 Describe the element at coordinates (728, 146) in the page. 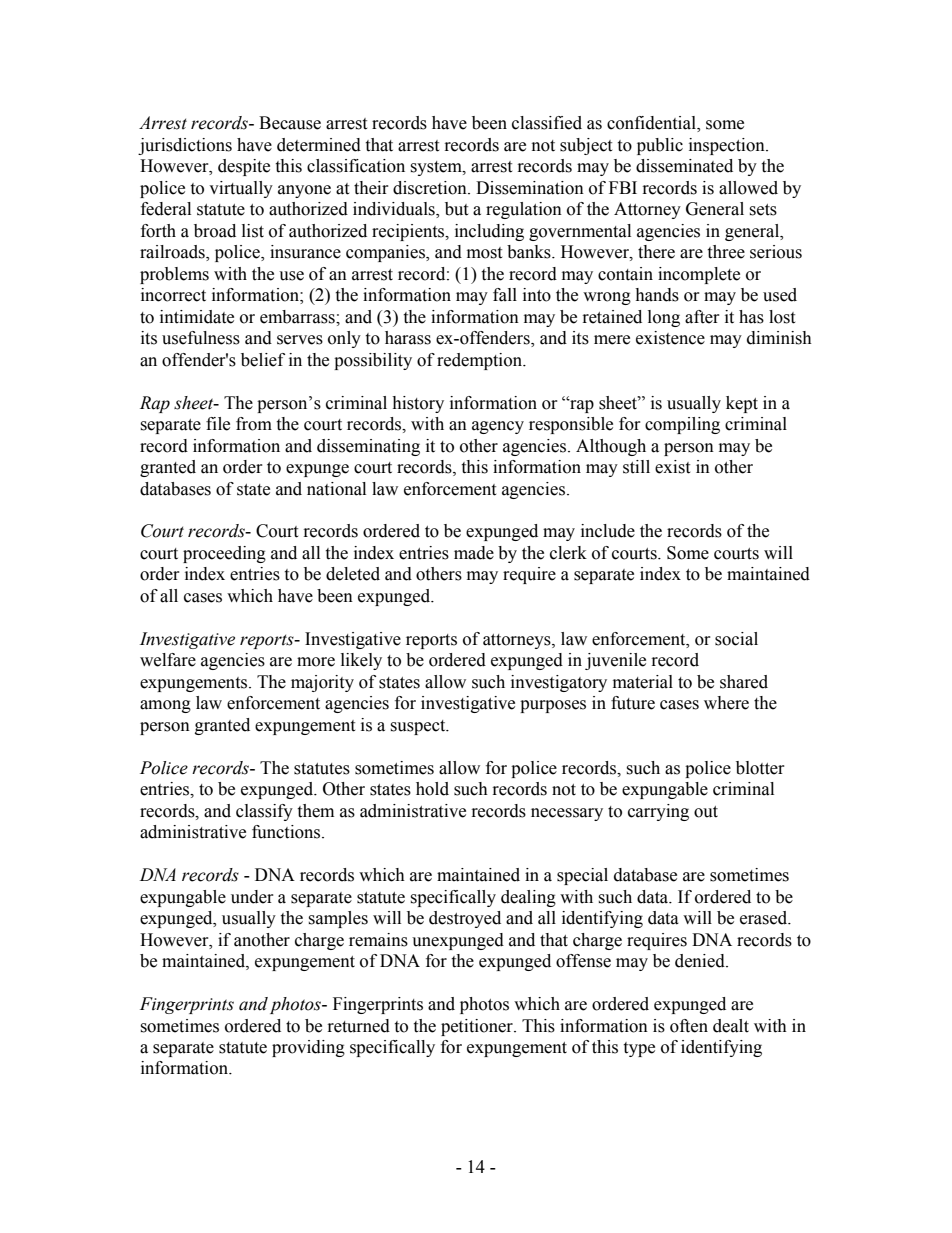

I see `inspection` at that location.
